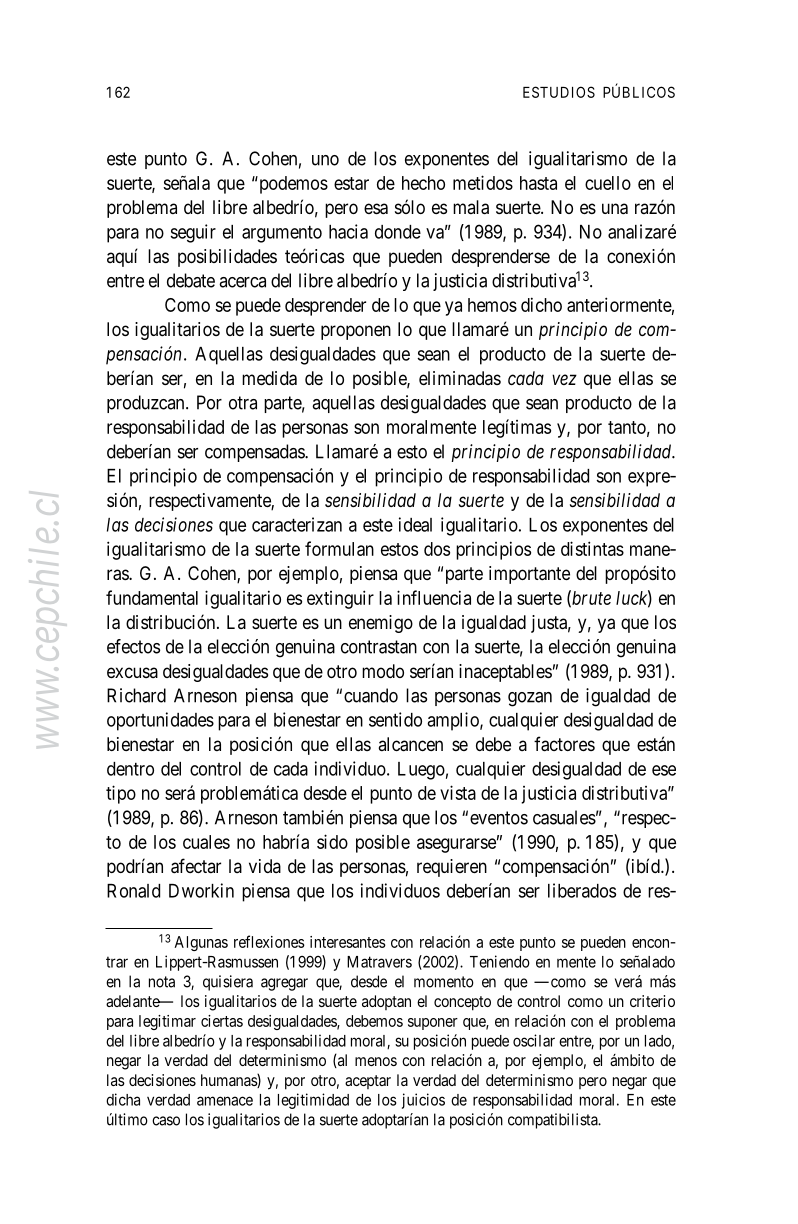 The height and width of the screenshot is (1224, 798). I want to click on gozan, so click(530, 699).
